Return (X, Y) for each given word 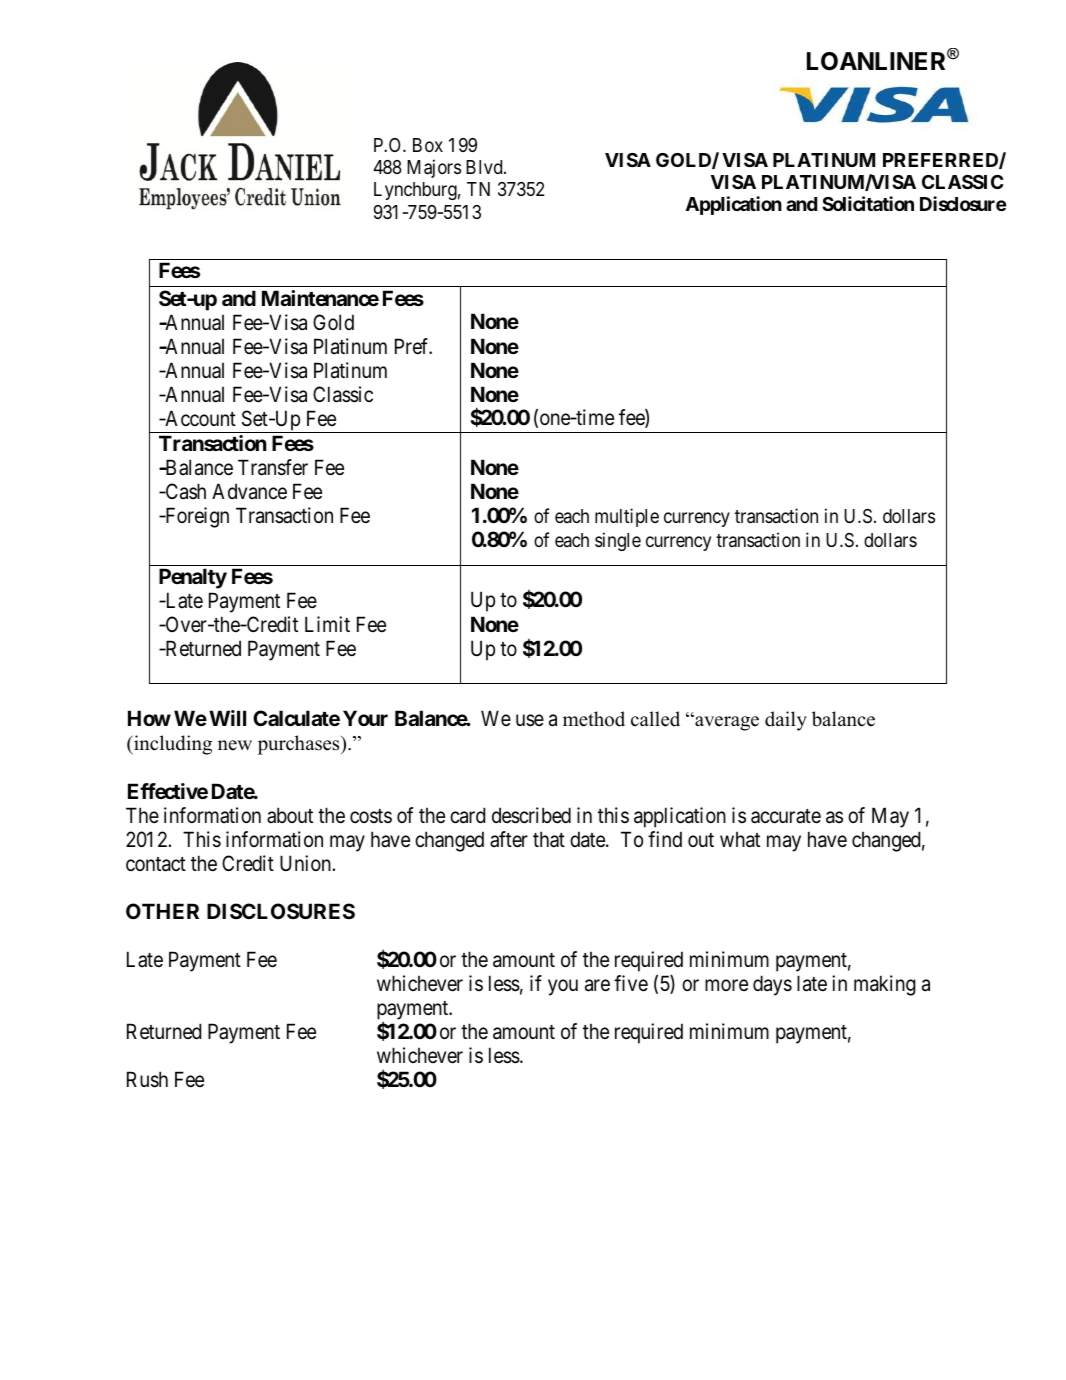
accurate (786, 816)
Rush (147, 1079)
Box (428, 145)
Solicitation (868, 203)
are (597, 985)
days (772, 985)
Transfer (273, 467)
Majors (434, 168)
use (530, 721)
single (618, 541)
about (290, 815)
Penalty (193, 578)
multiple (627, 517)
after (509, 839)
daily (786, 721)
